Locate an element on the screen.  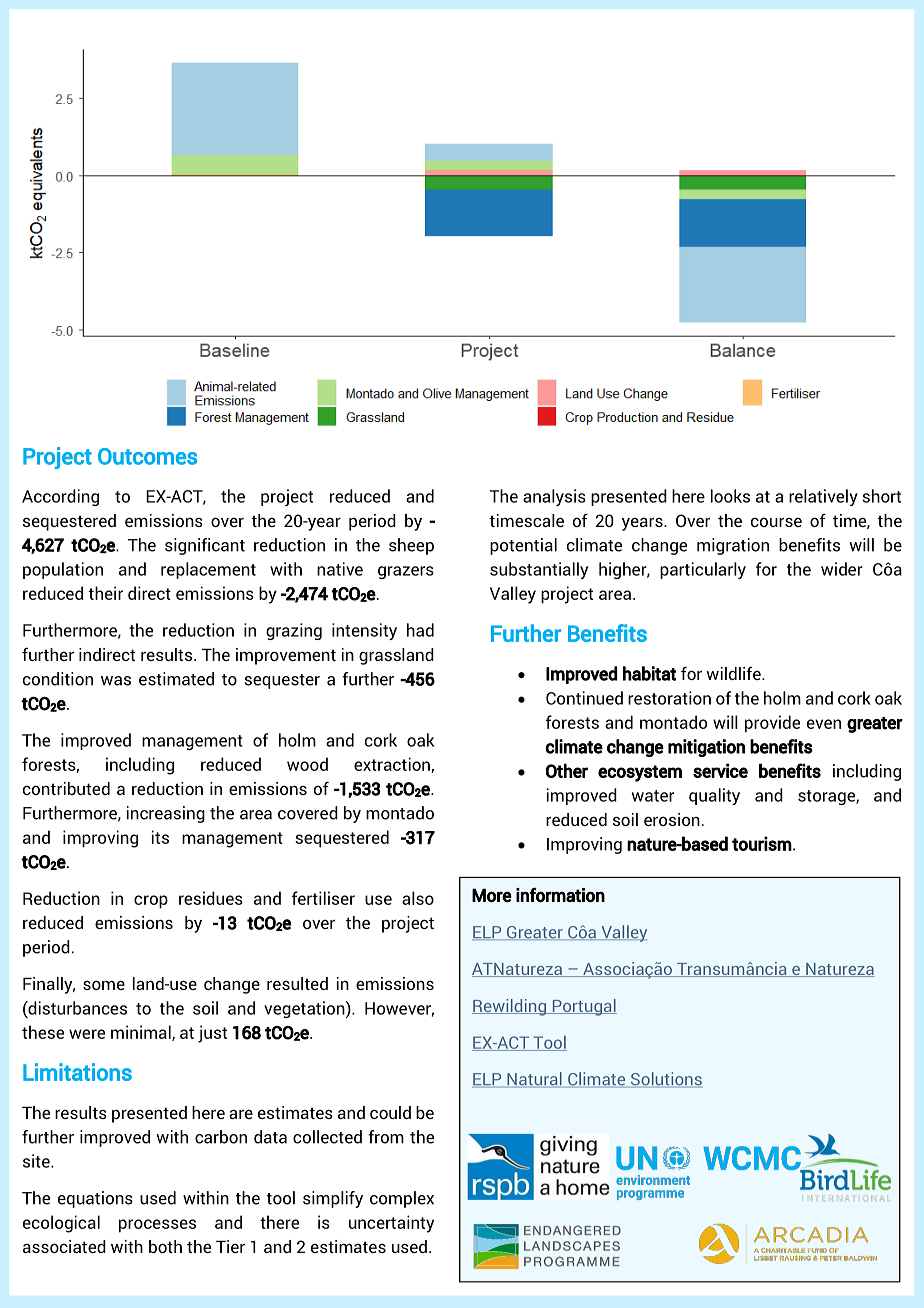
Outcomes is located at coordinates (147, 456).
